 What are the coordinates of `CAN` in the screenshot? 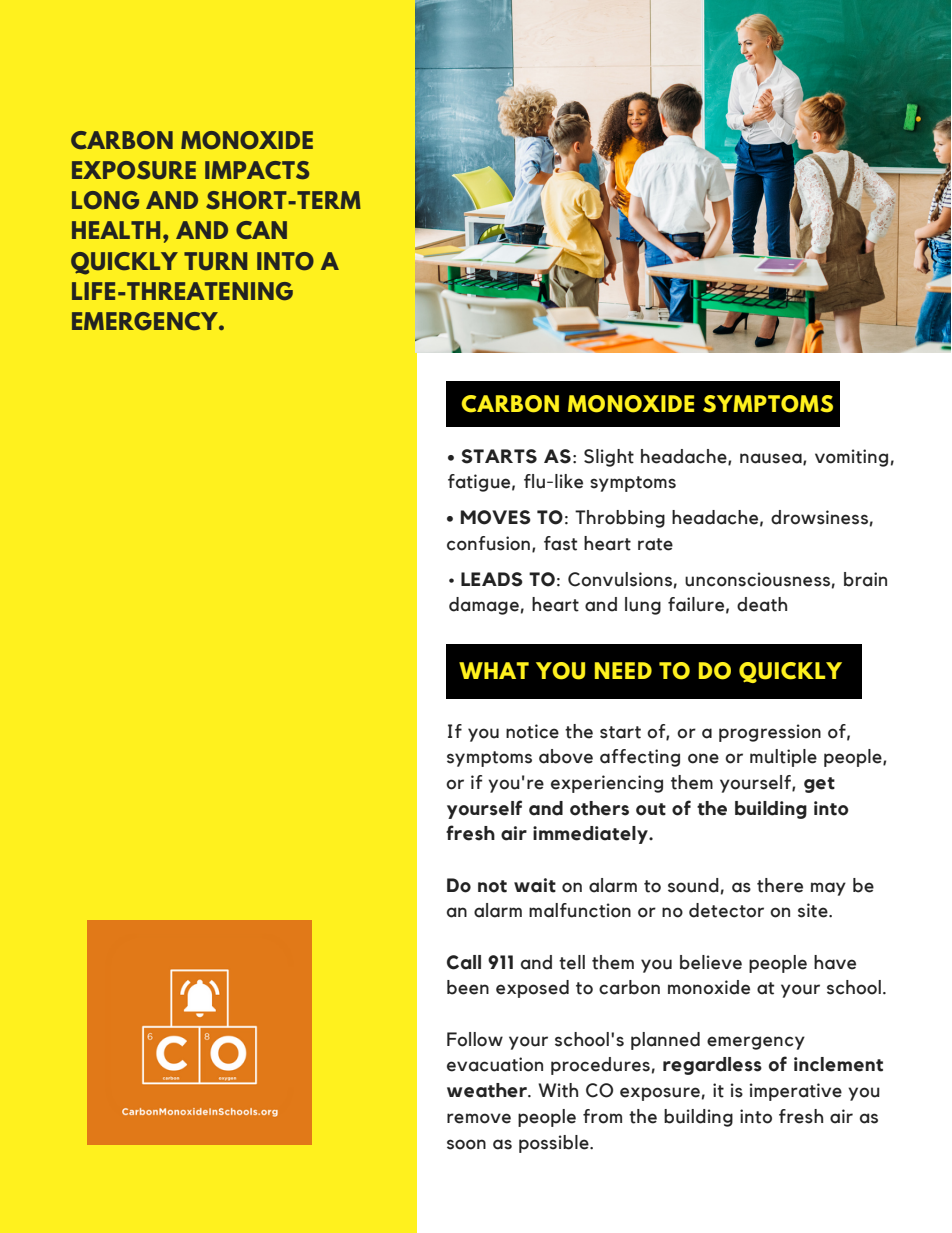 It's located at (261, 230).
